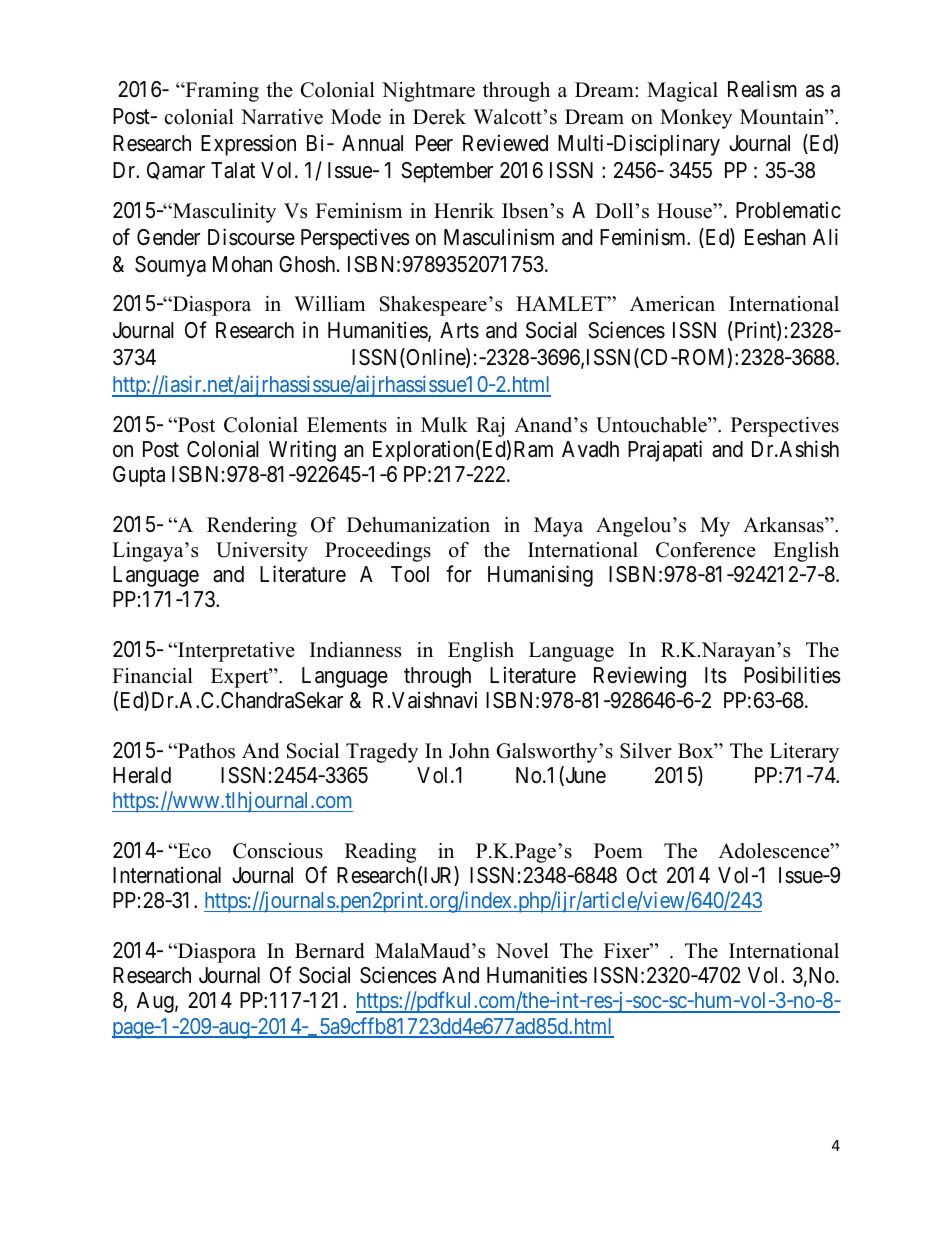 The width and height of the page is (952, 1233). I want to click on Rendering, so click(252, 527).
